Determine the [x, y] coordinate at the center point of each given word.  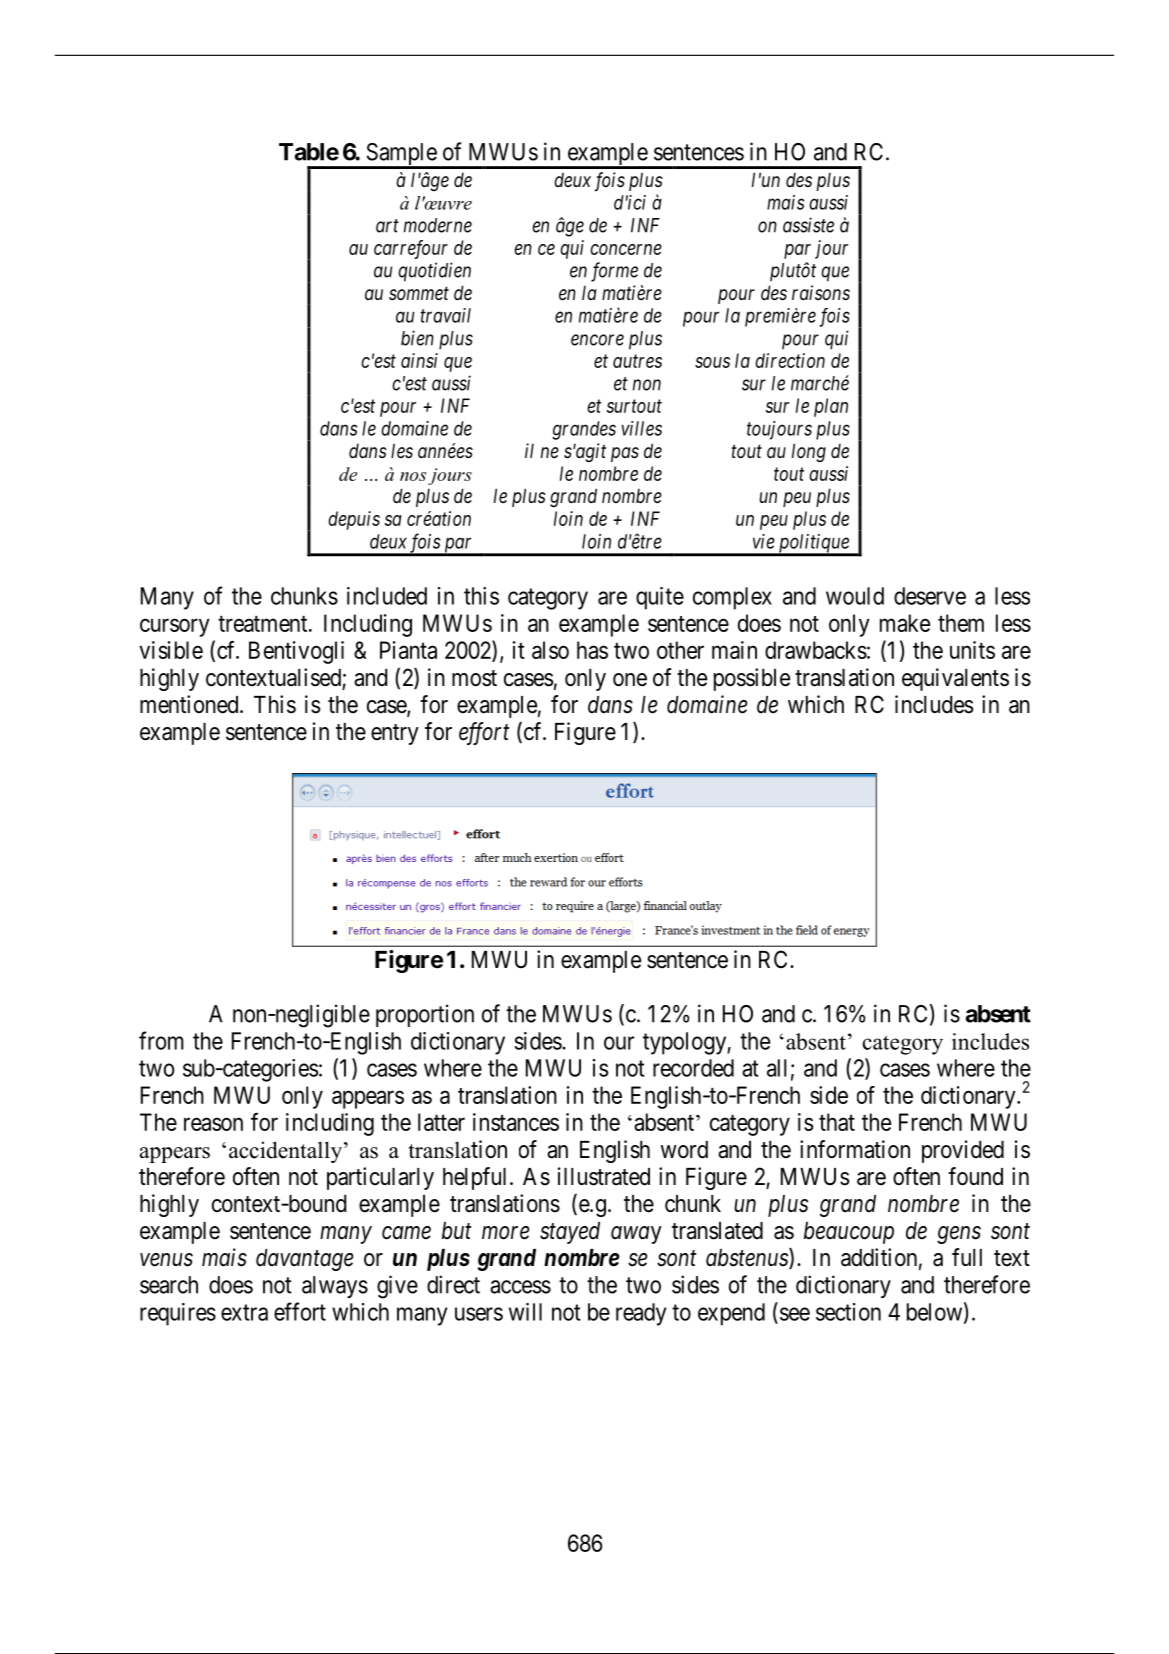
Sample [401, 155]
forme [614, 272]
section [848, 1312]
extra [244, 1312]
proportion [425, 1015]
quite [660, 598]
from [161, 1040]
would [855, 596]
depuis [354, 520]
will [525, 1312]
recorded [693, 1068]
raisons [821, 293]
